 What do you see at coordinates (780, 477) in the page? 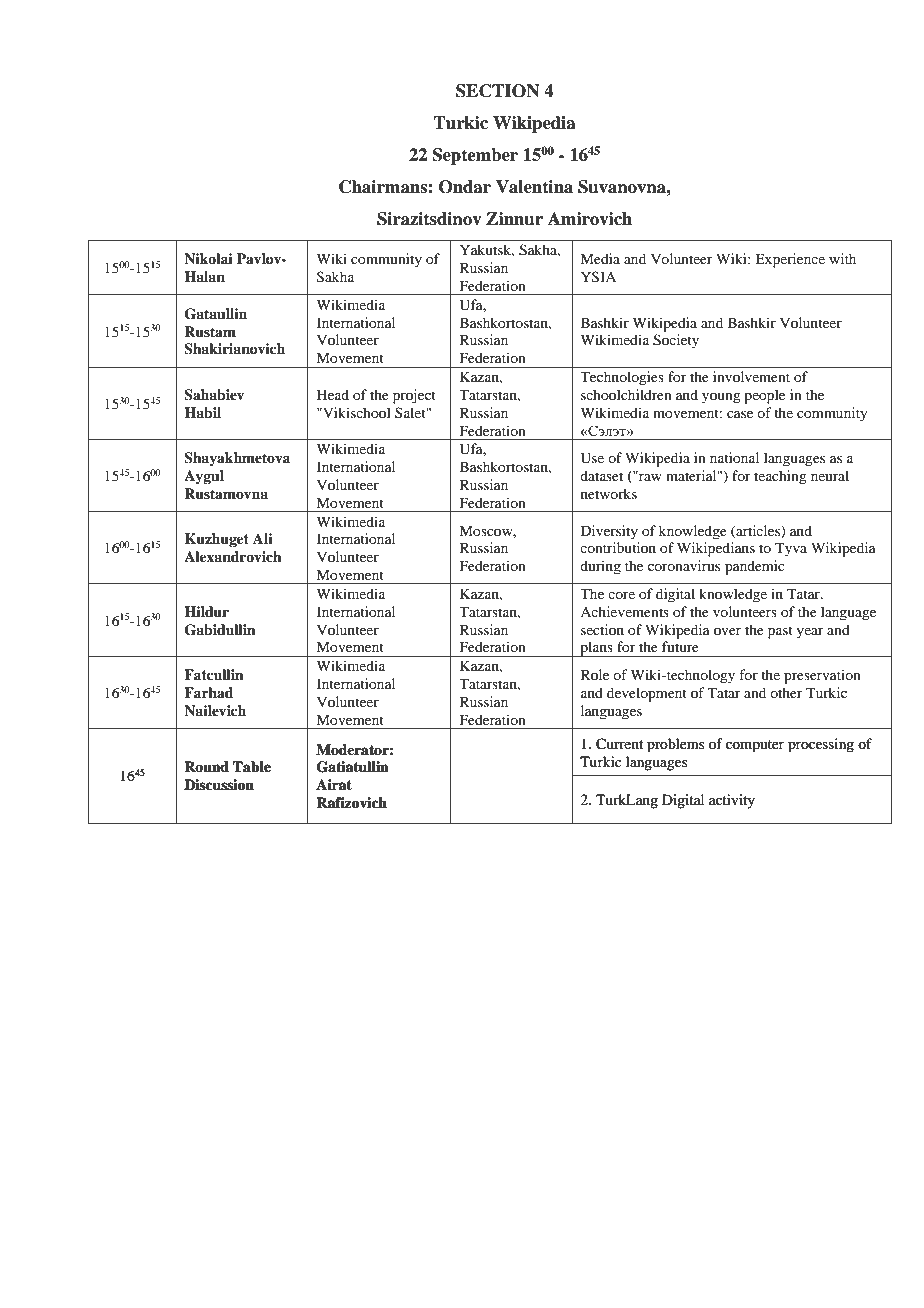
I see `teaching` at bounding box center [780, 477].
